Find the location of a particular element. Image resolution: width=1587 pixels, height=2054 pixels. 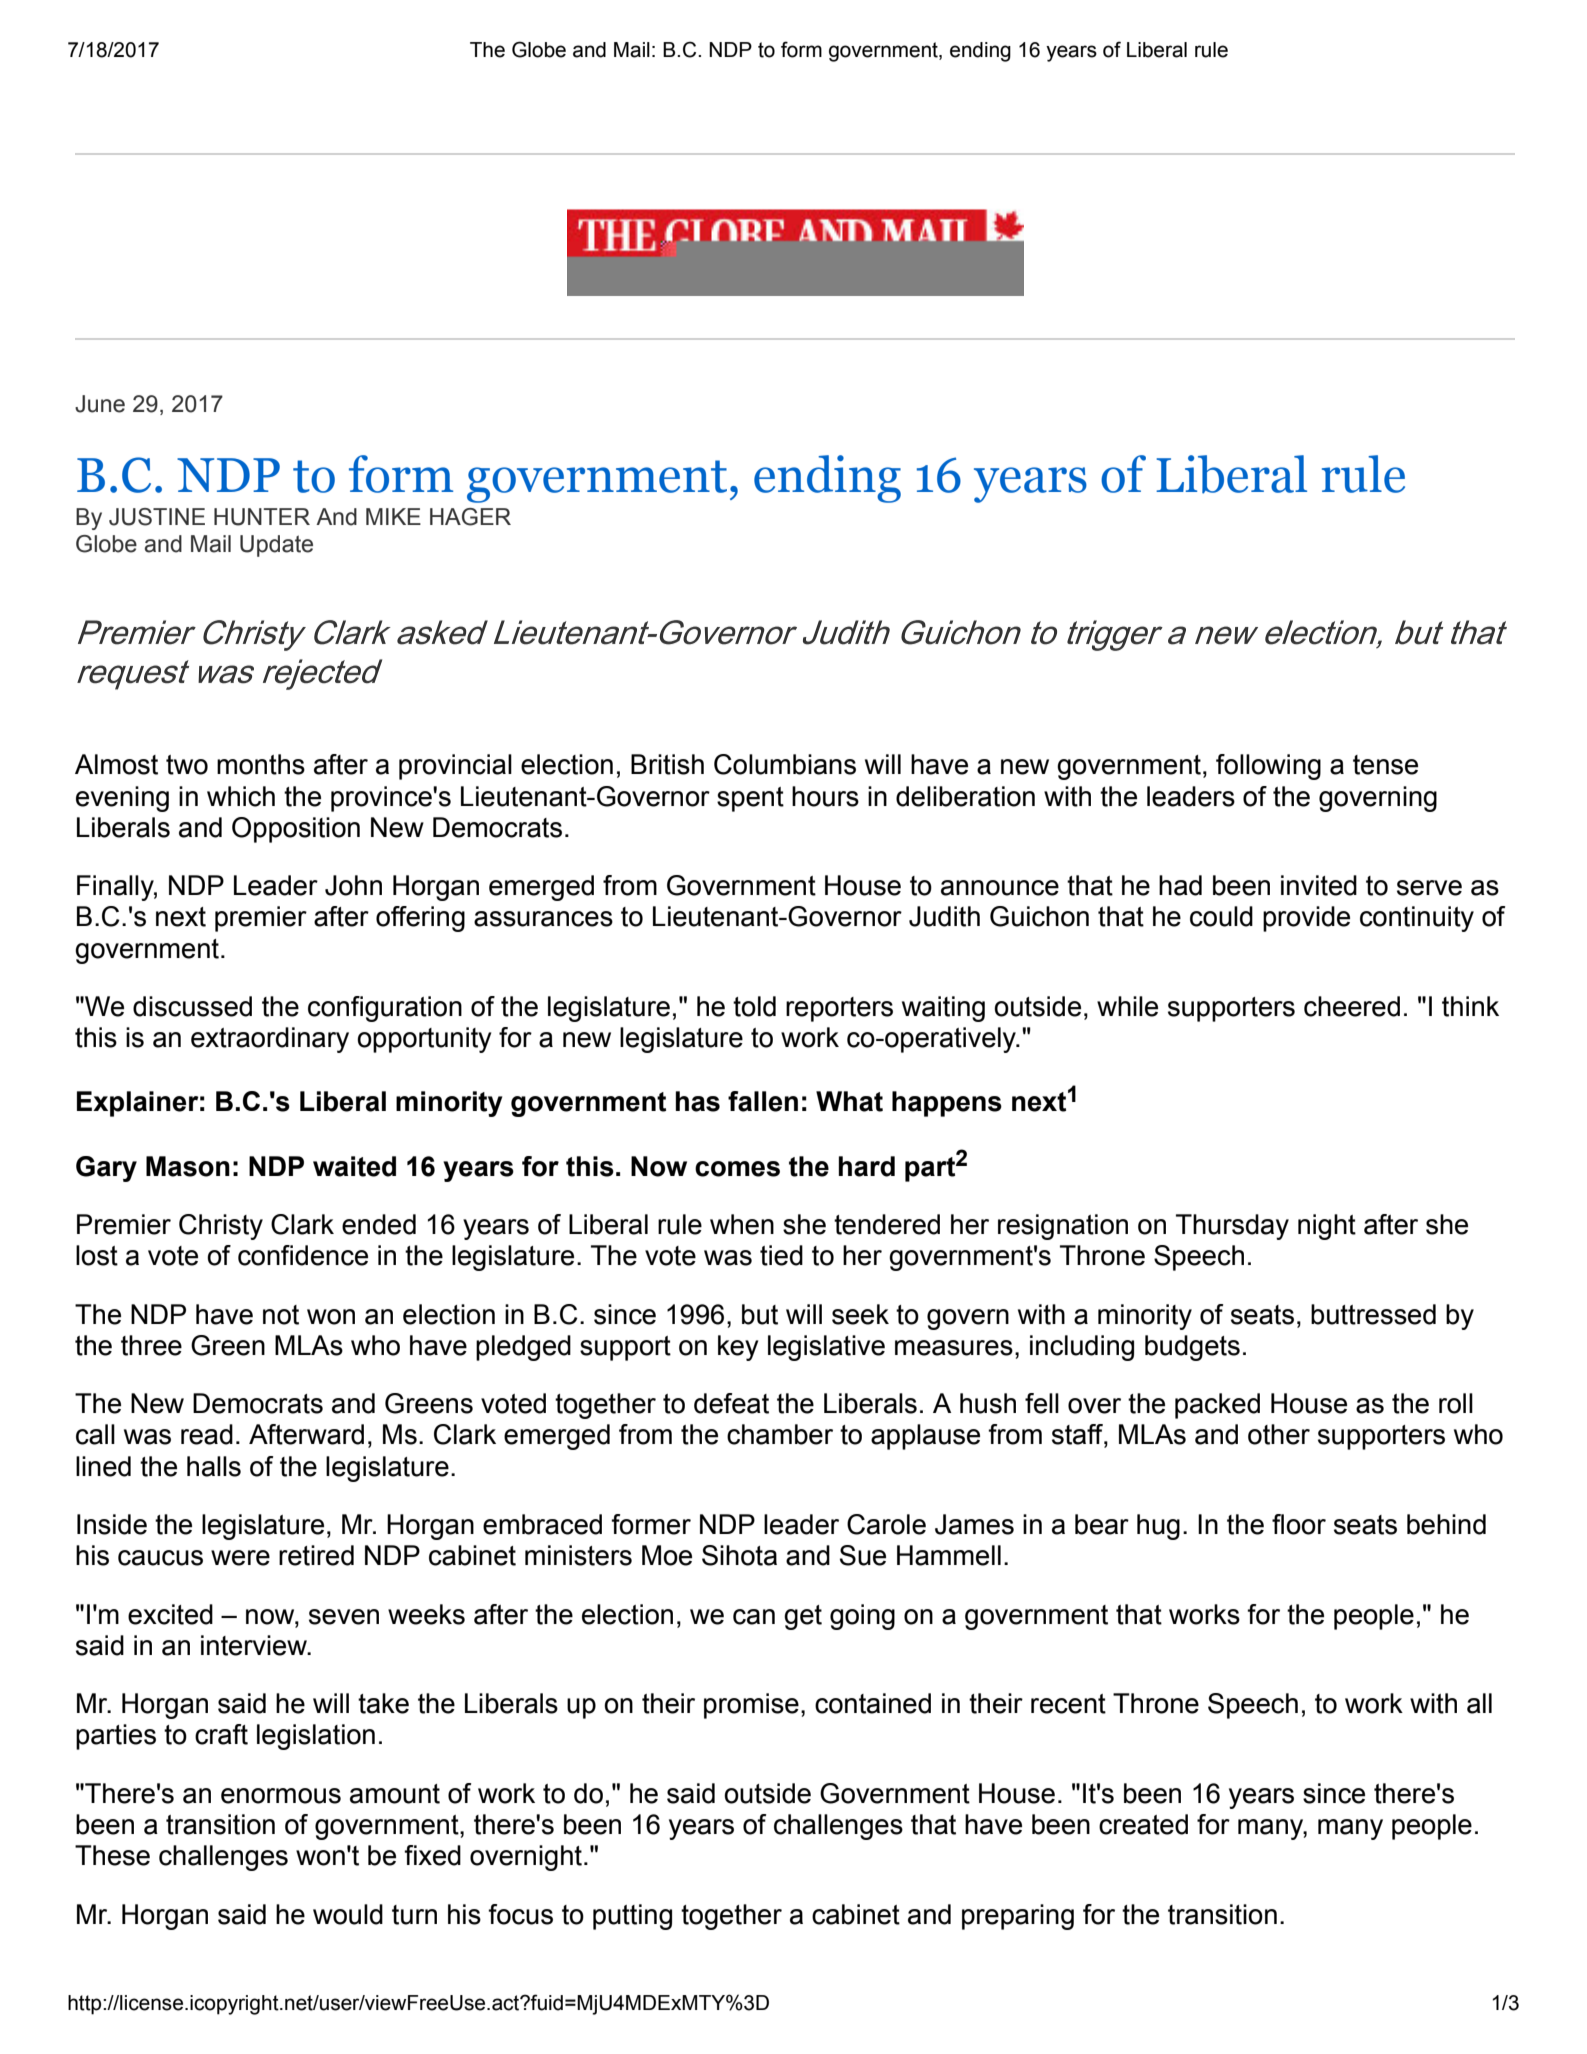

floor is located at coordinates (1299, 1524).
